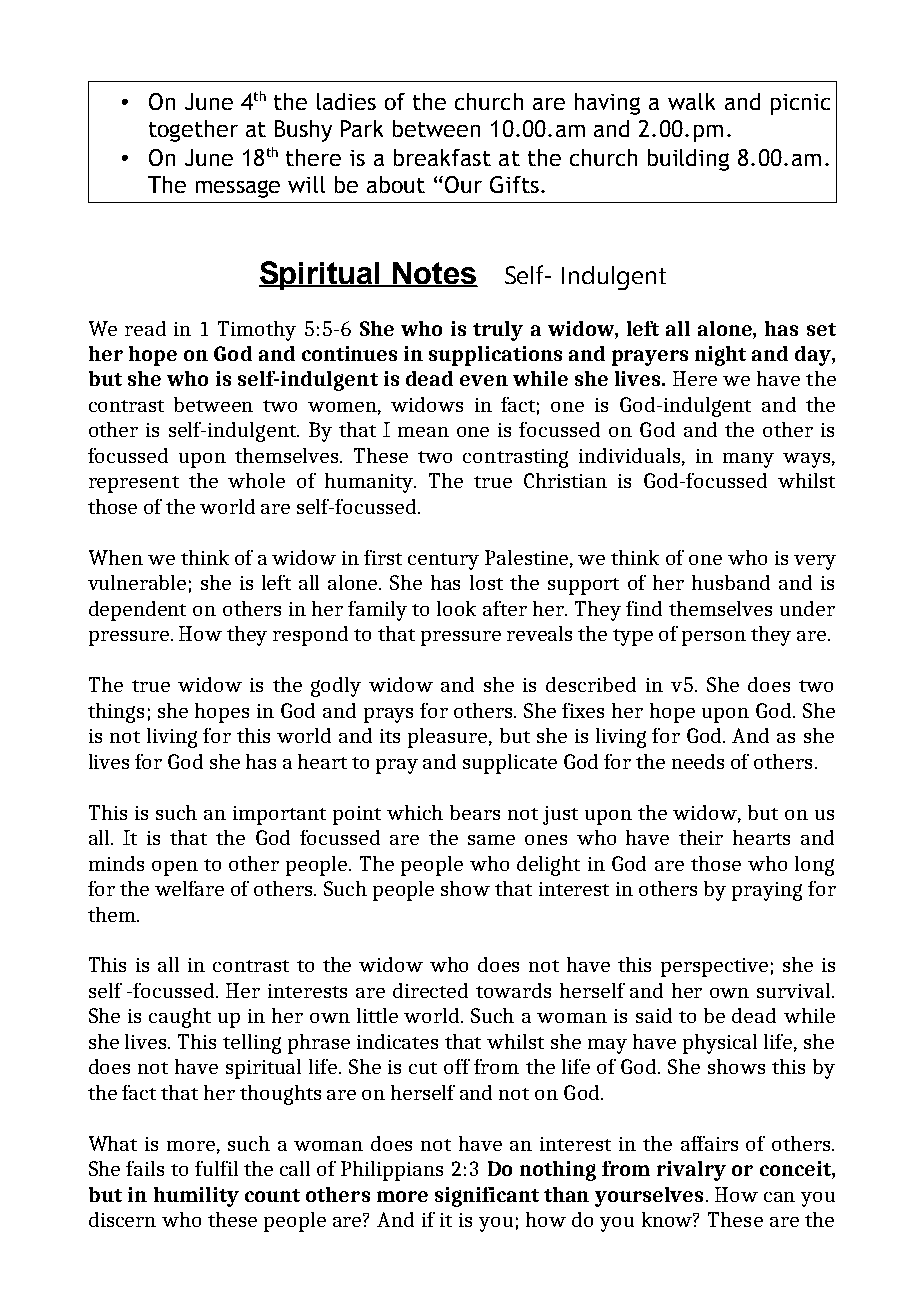  I want to click on significant, so click(487, 1197).
